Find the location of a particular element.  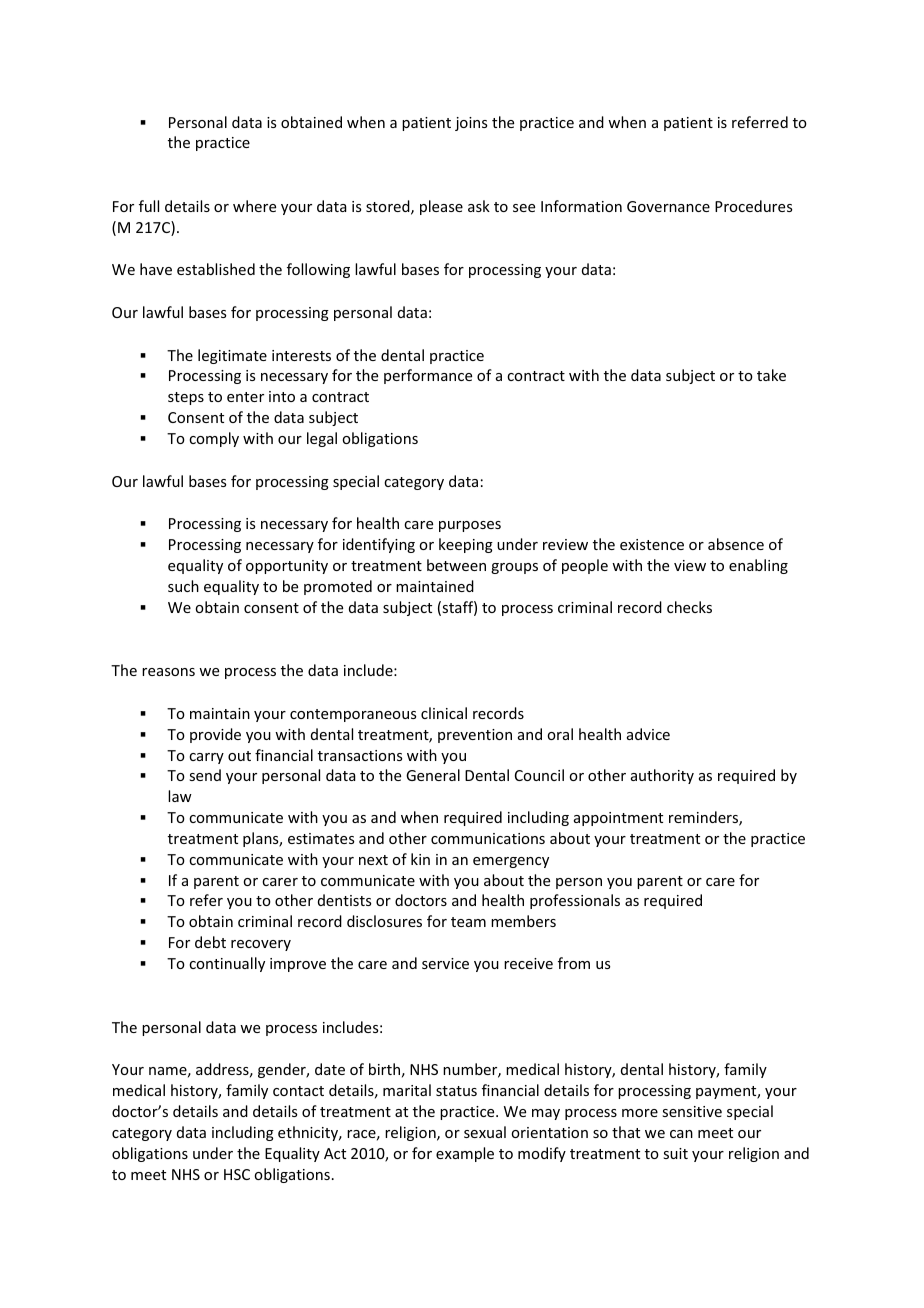

enter is located at coordinates (245, 397).
